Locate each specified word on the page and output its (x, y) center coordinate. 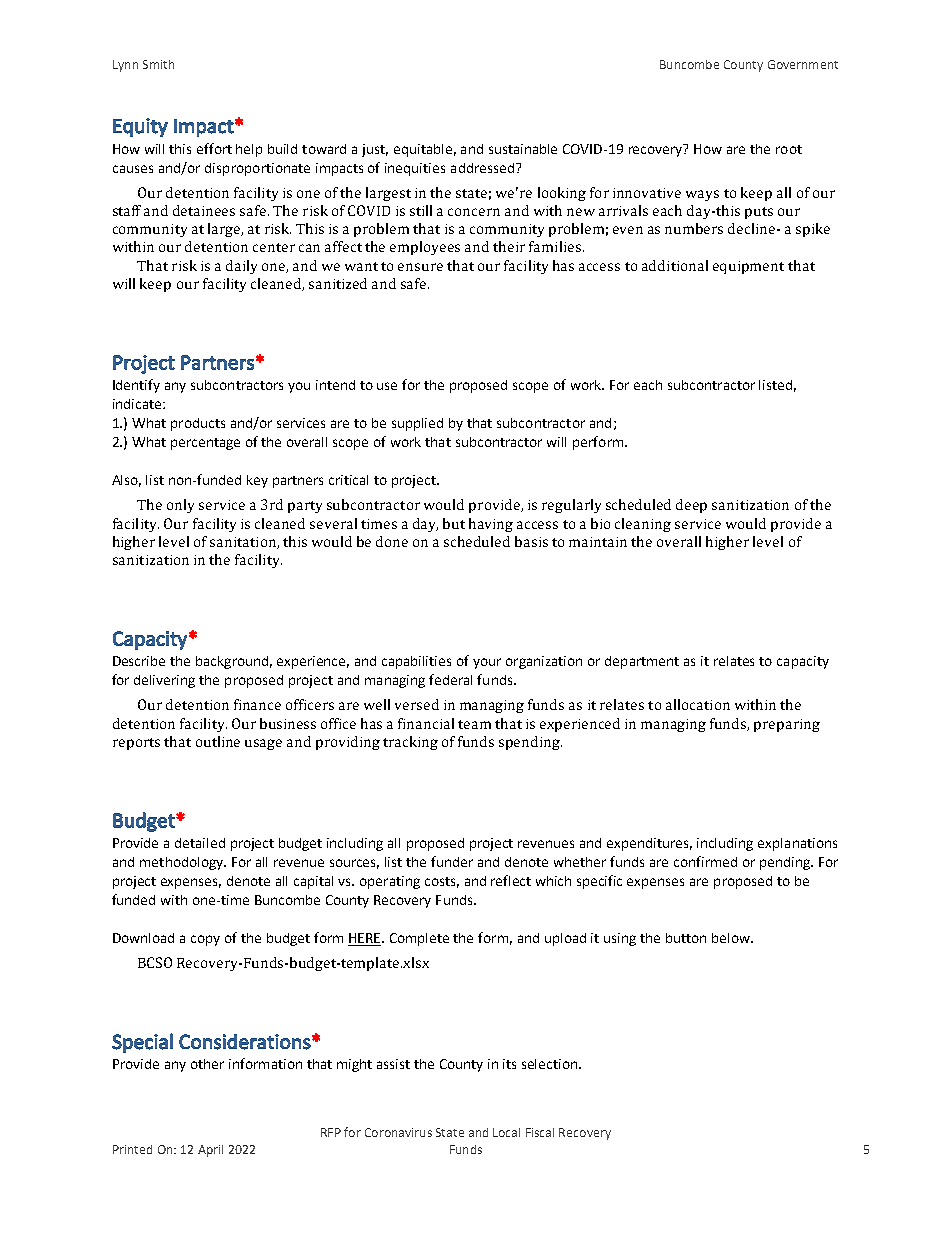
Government (803, 64)
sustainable (523, 149)
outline (218, 741)
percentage (205, 444)
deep (691, 506)
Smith (158, 64)
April (210, 1151)
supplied (417, 424)
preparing (787, 725)
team (474, 724)
